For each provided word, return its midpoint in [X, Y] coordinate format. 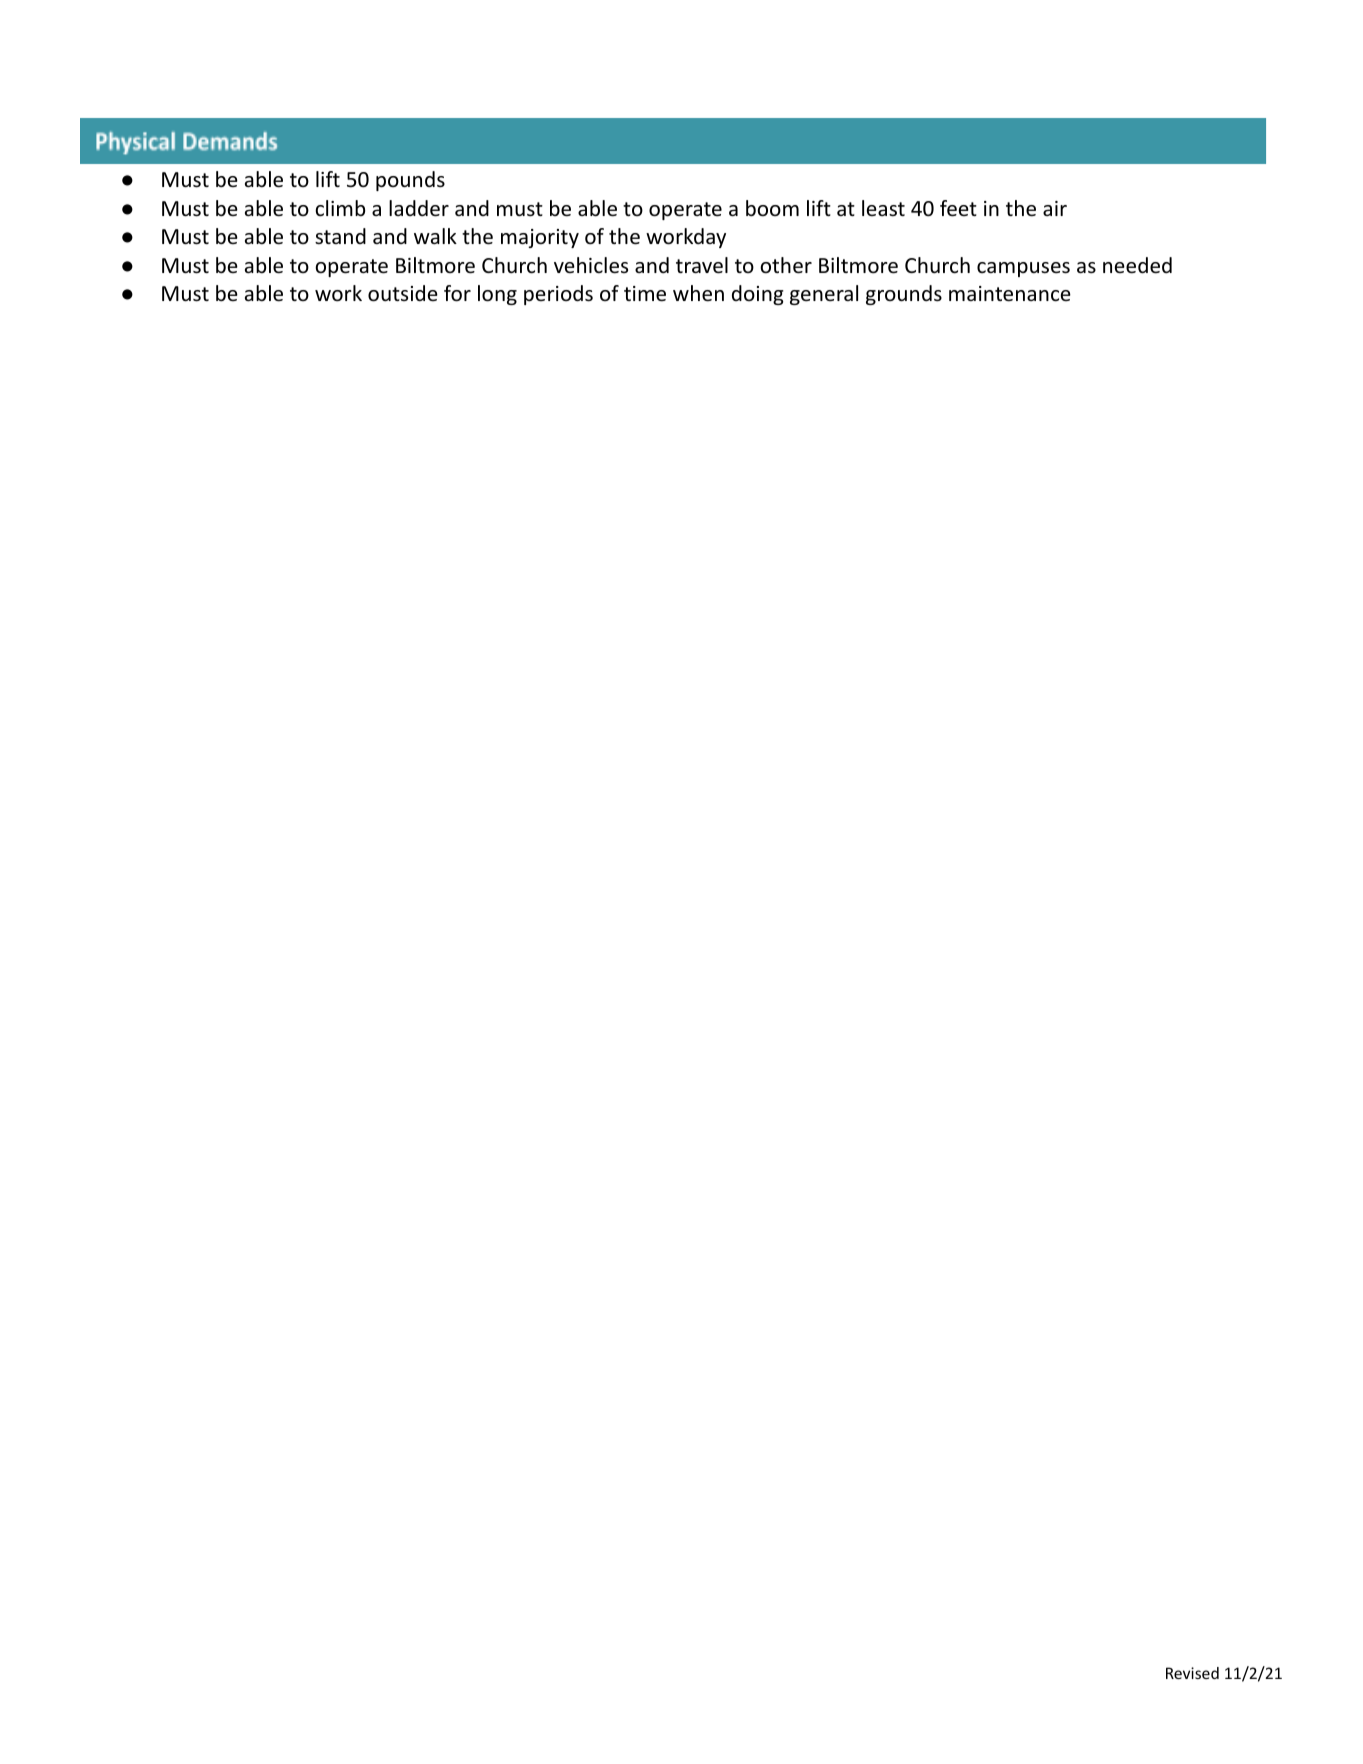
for [457, 293]
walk [435, 236]
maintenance [1010, 294]
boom [772, 208]
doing [758, 295]
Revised [1192, 1673]
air [1055, 208]
